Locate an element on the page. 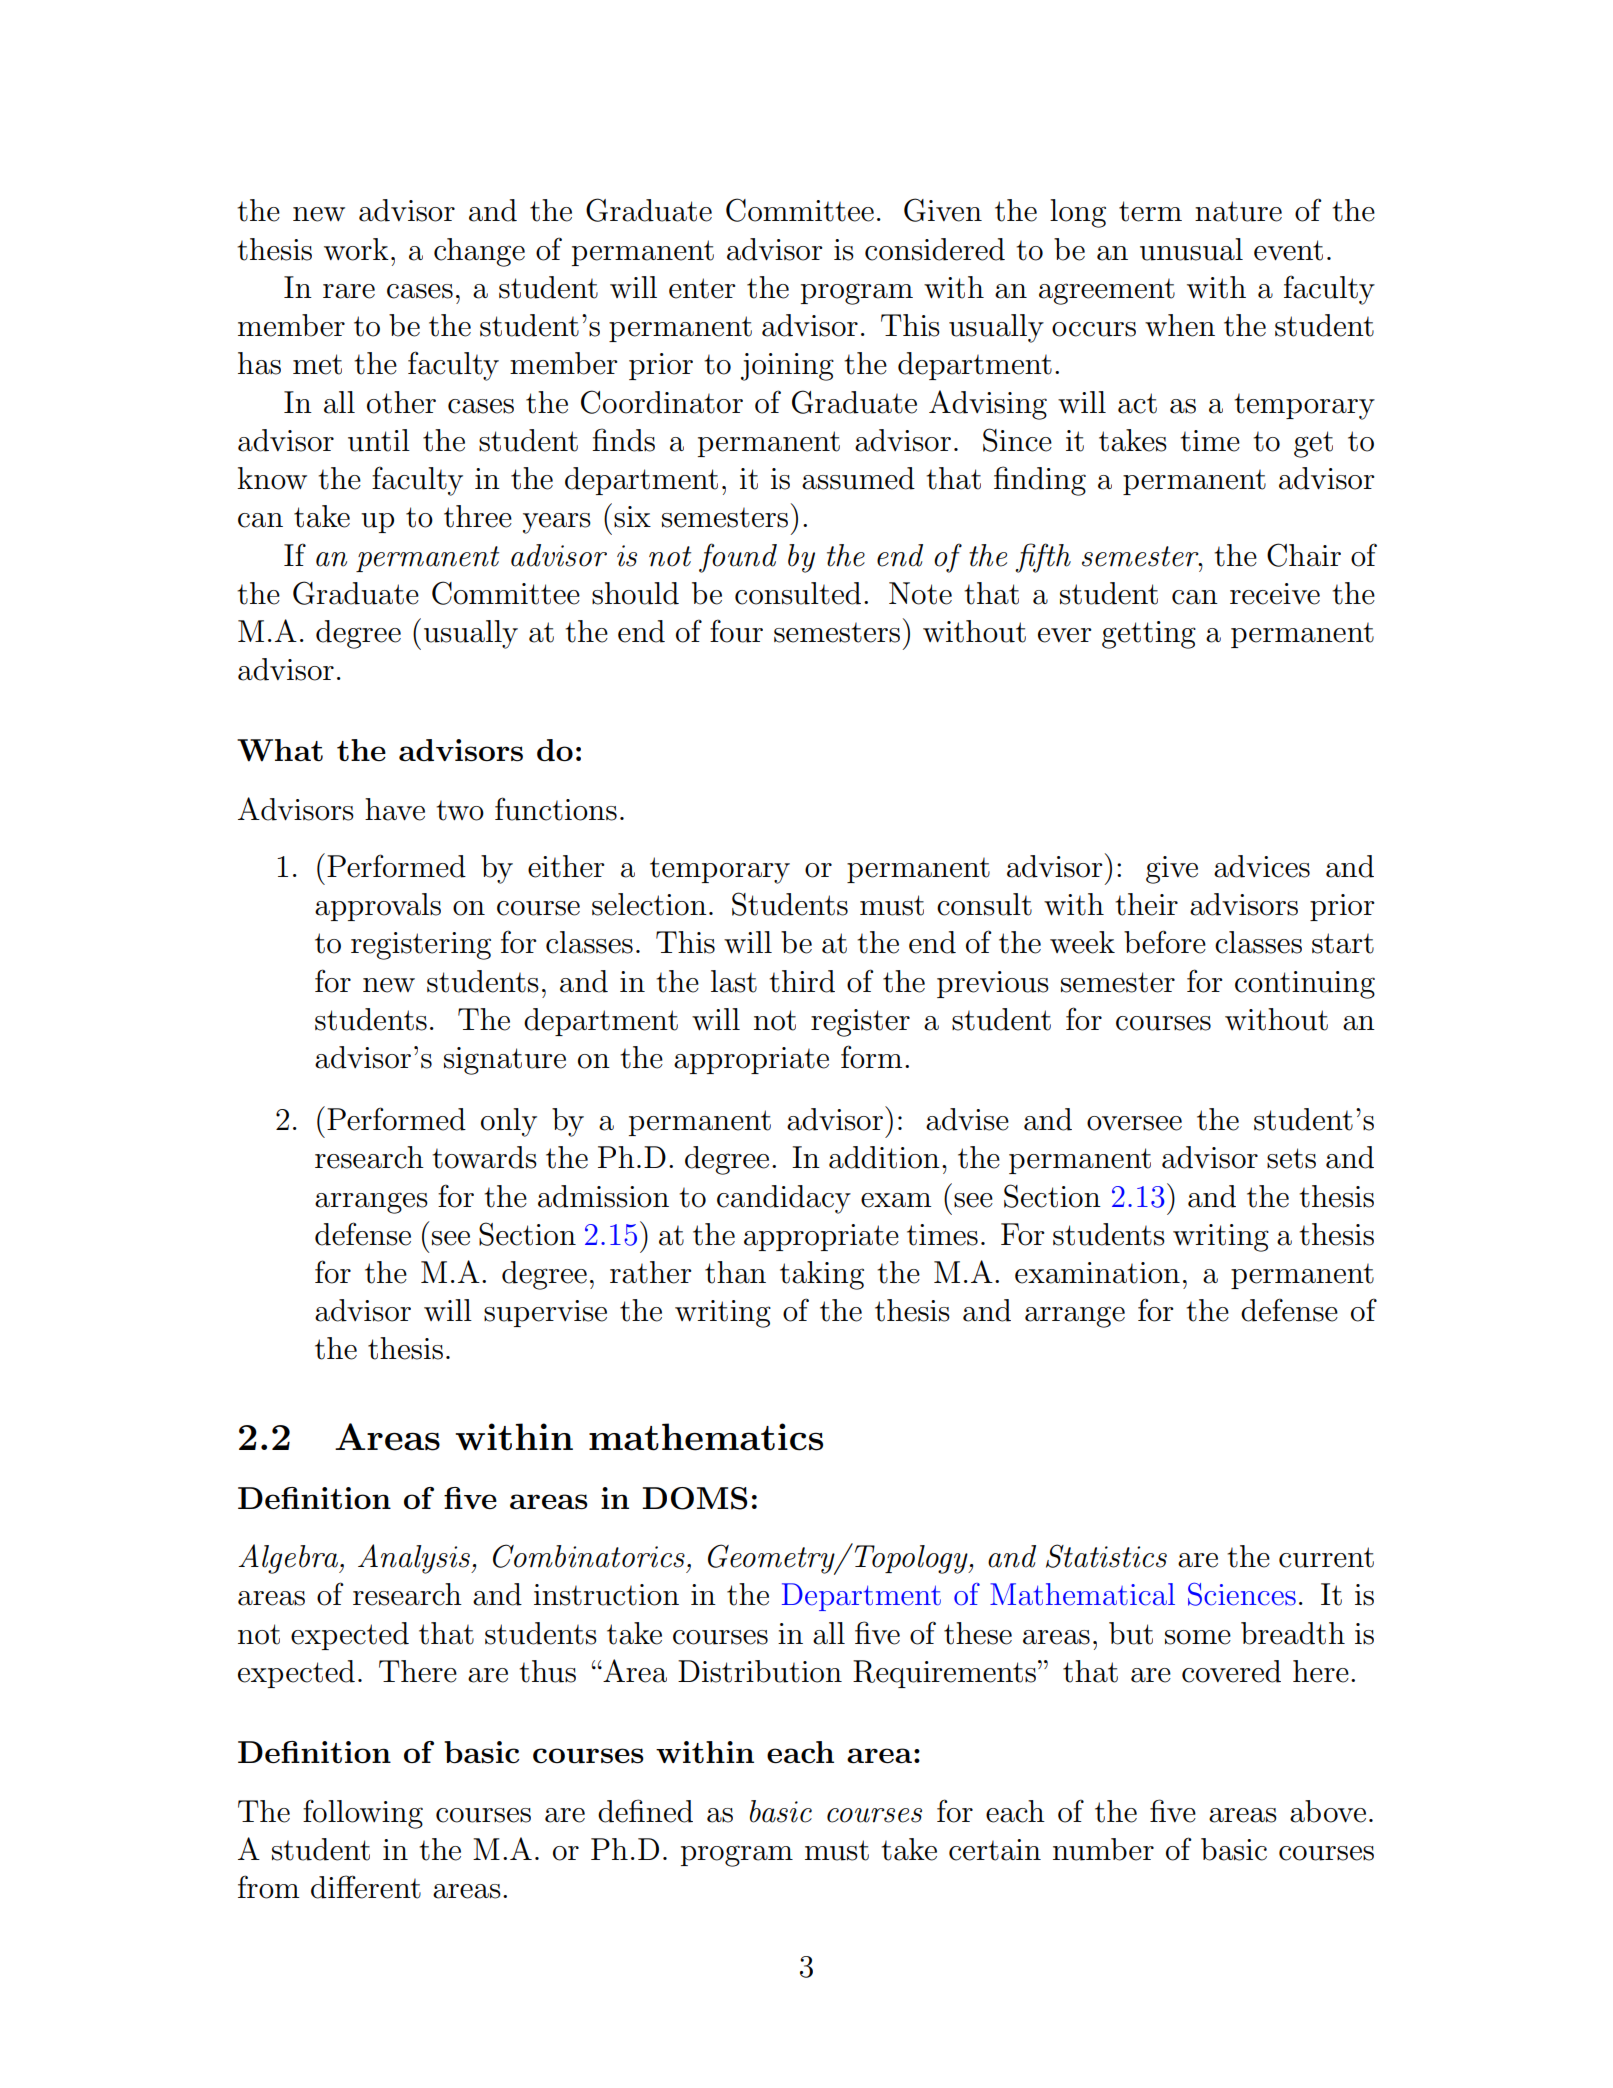  only is located at coordinates (509, 1122).
